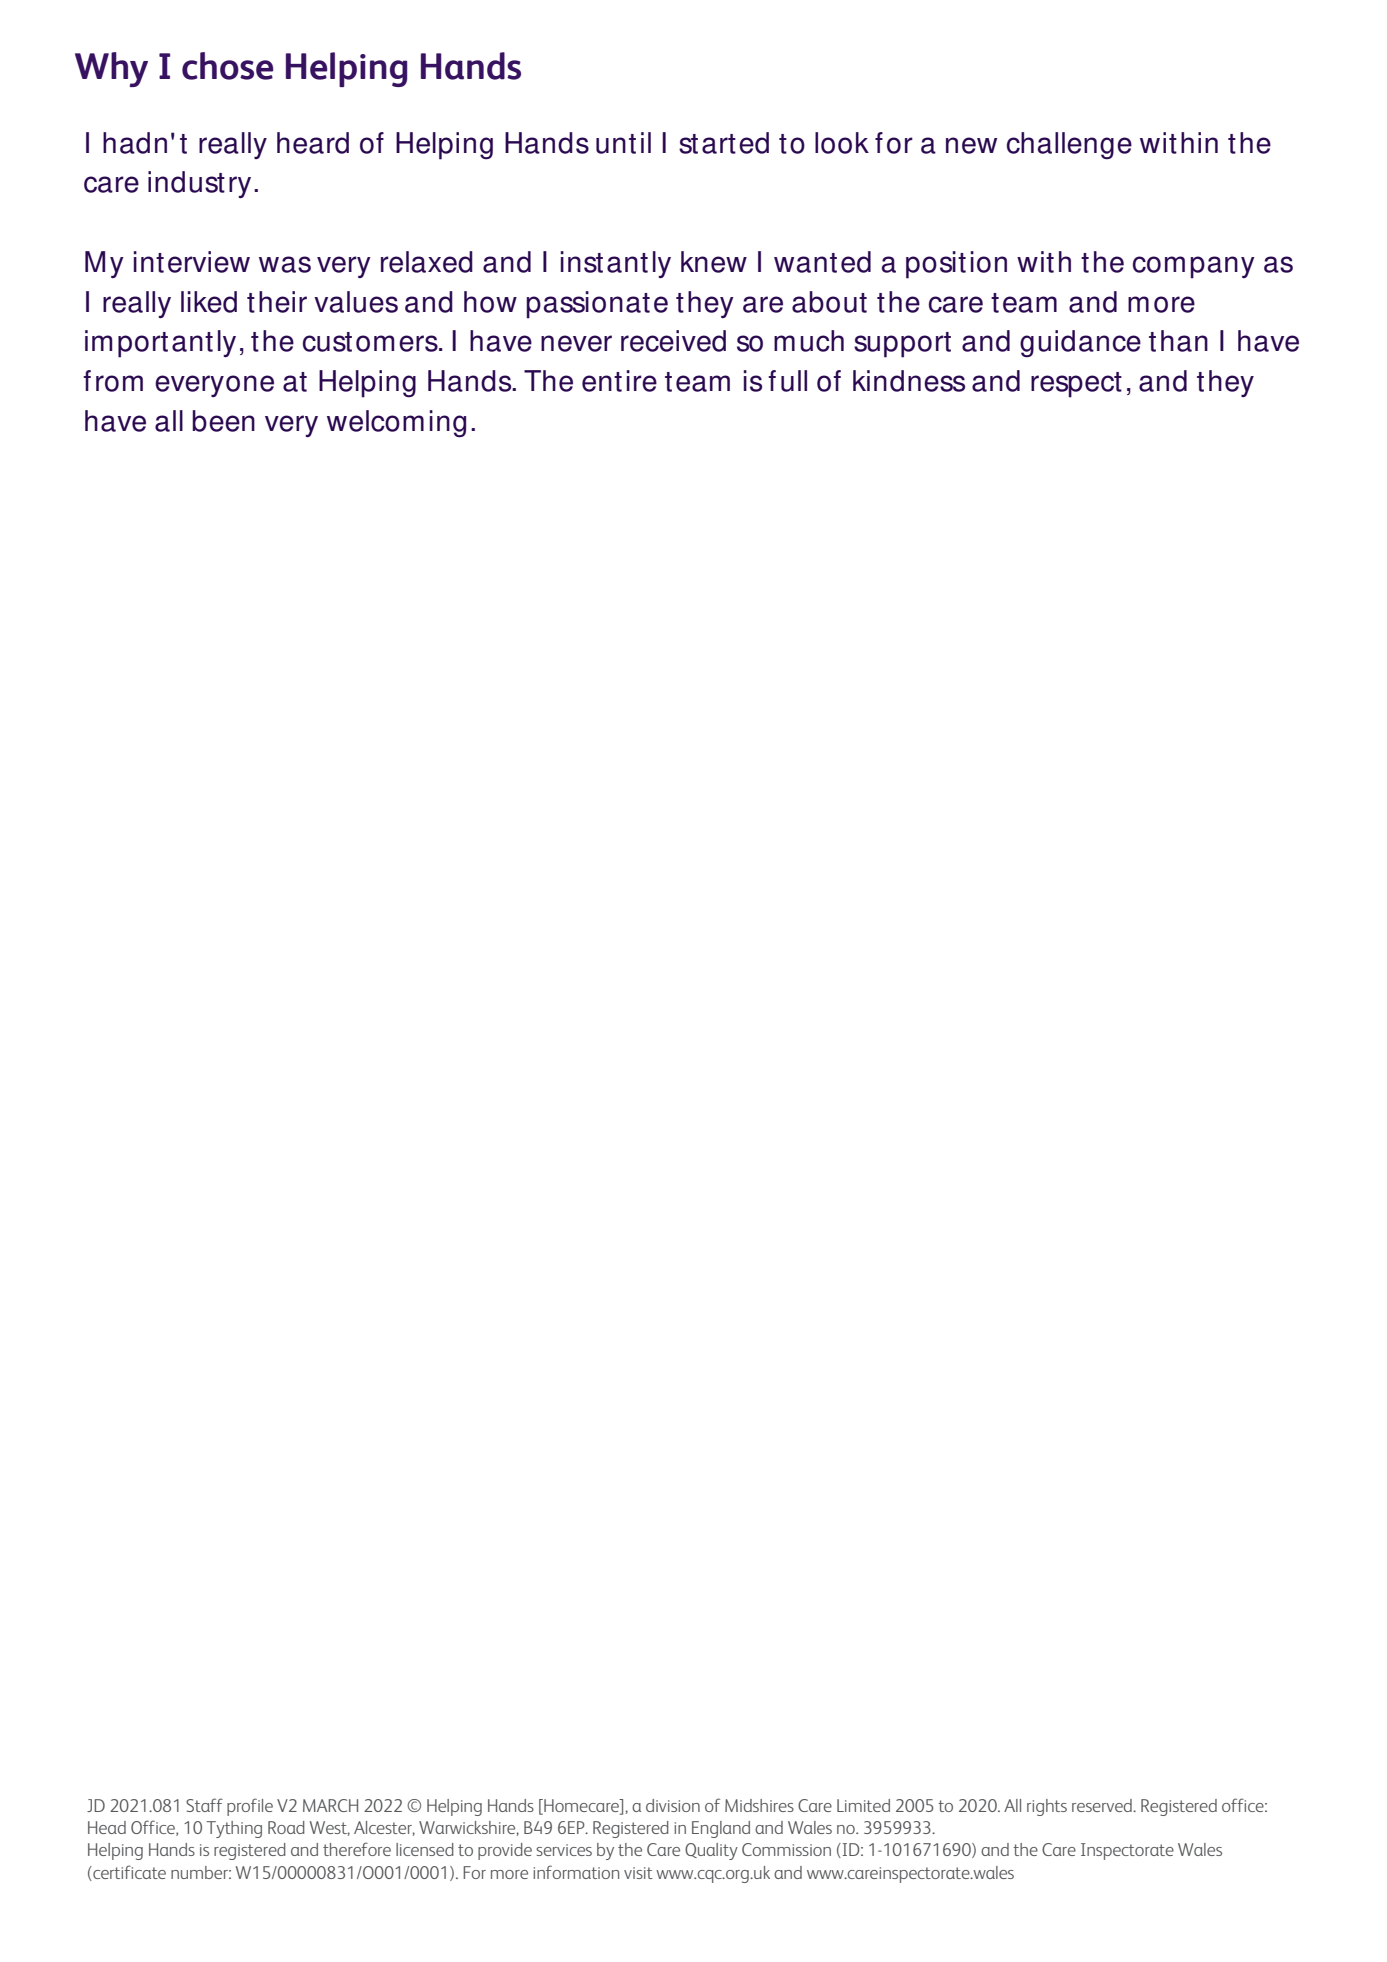  What do you see at coordinates (228, 66) in the page?
I see `chose` at bounding box center [228, 66].
